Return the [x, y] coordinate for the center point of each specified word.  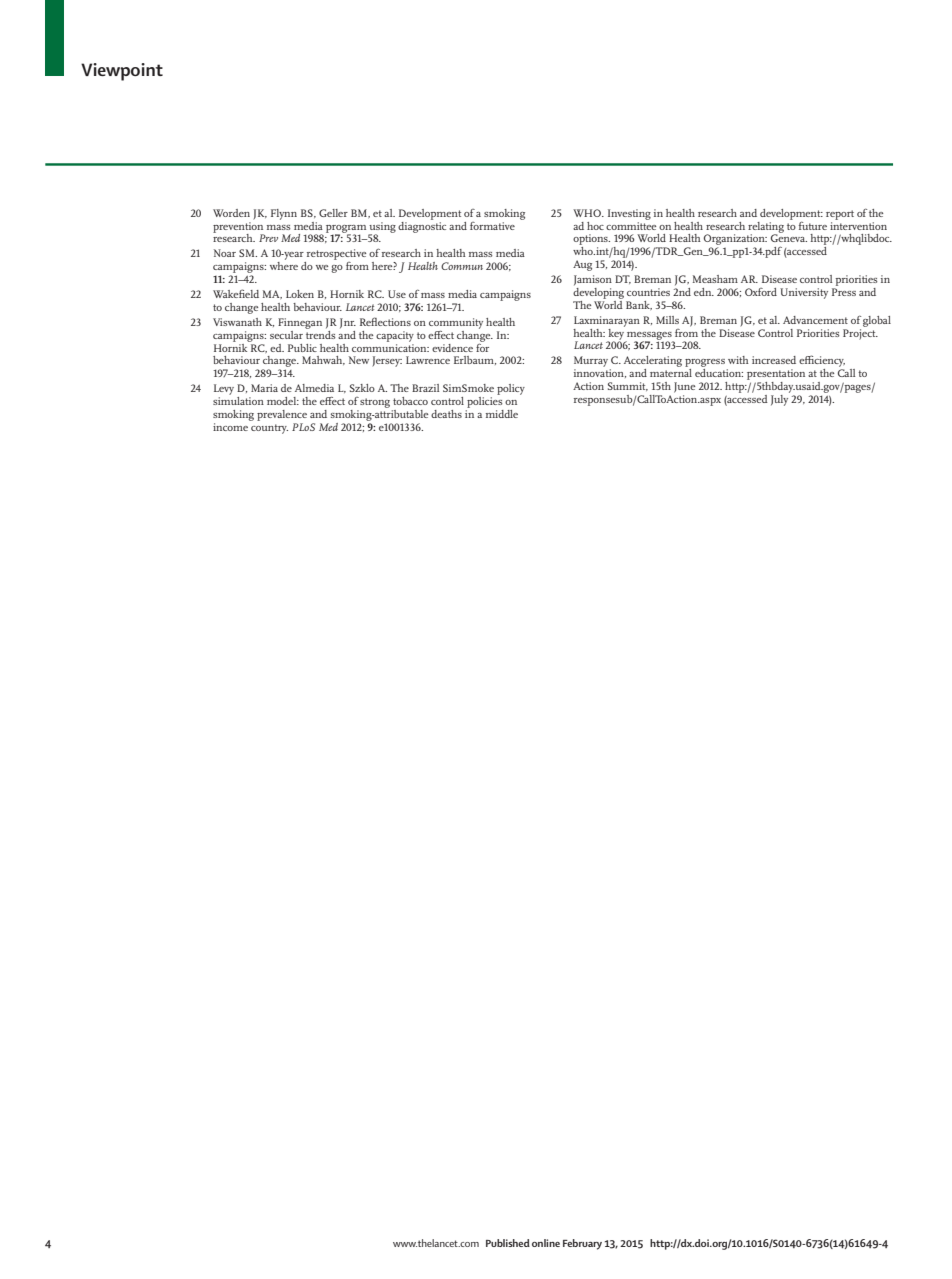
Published [508, 1243]
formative [492, 226]
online [546, 1243]
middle [502, 414]
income [231, 425]
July [780, 399]
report [840, 215]
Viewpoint [122, 72]
